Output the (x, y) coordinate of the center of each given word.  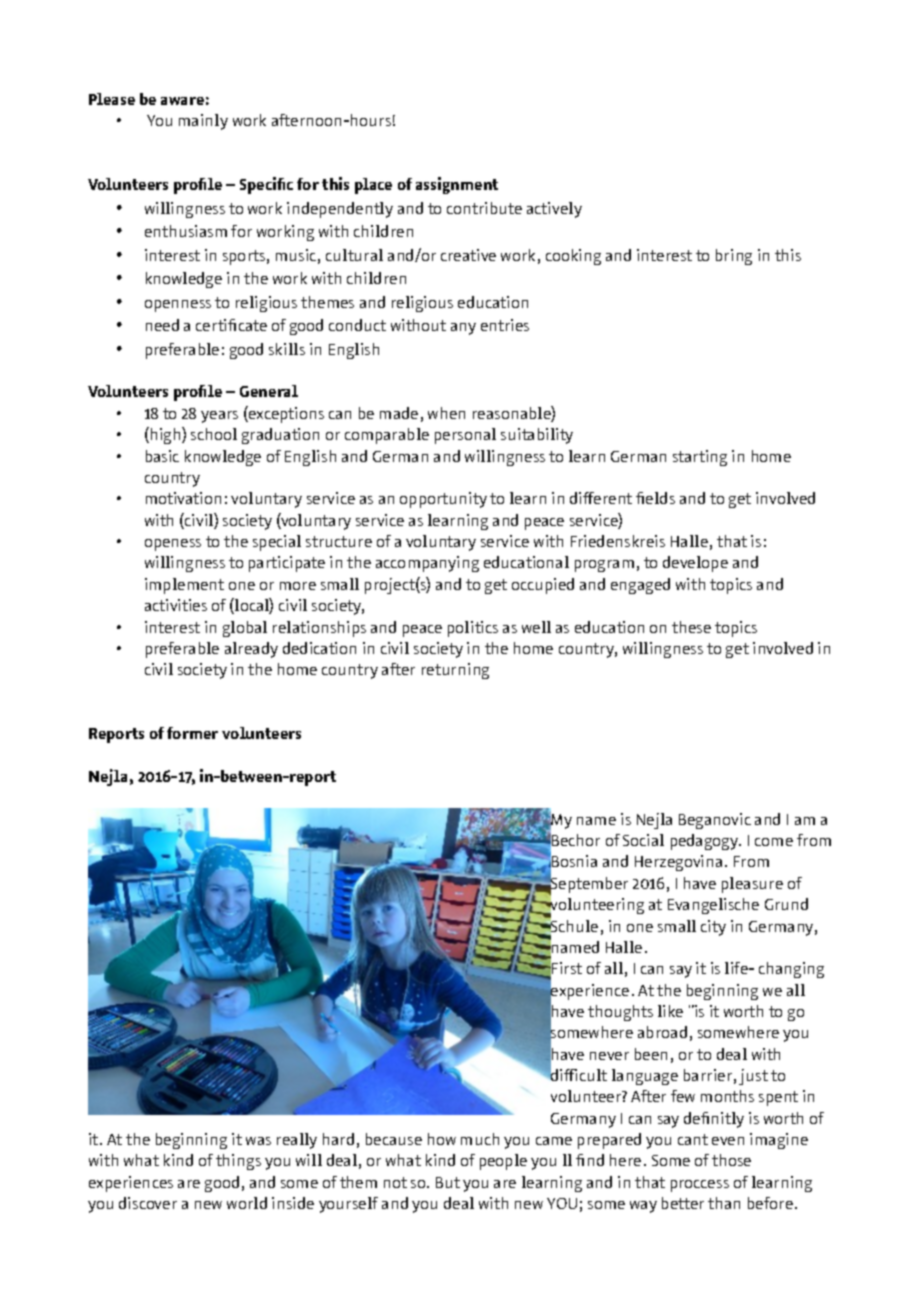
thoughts (620, 1013)
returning (455, 671)
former (192, 733)
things (238, 1162)
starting (700, 458)
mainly (203, 122)
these (691, 627)
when (446, 413)
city (713, 928)
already (251, 650)
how (442, 1139)
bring (734, 257)
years (219, 417)
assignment (457, 185)
